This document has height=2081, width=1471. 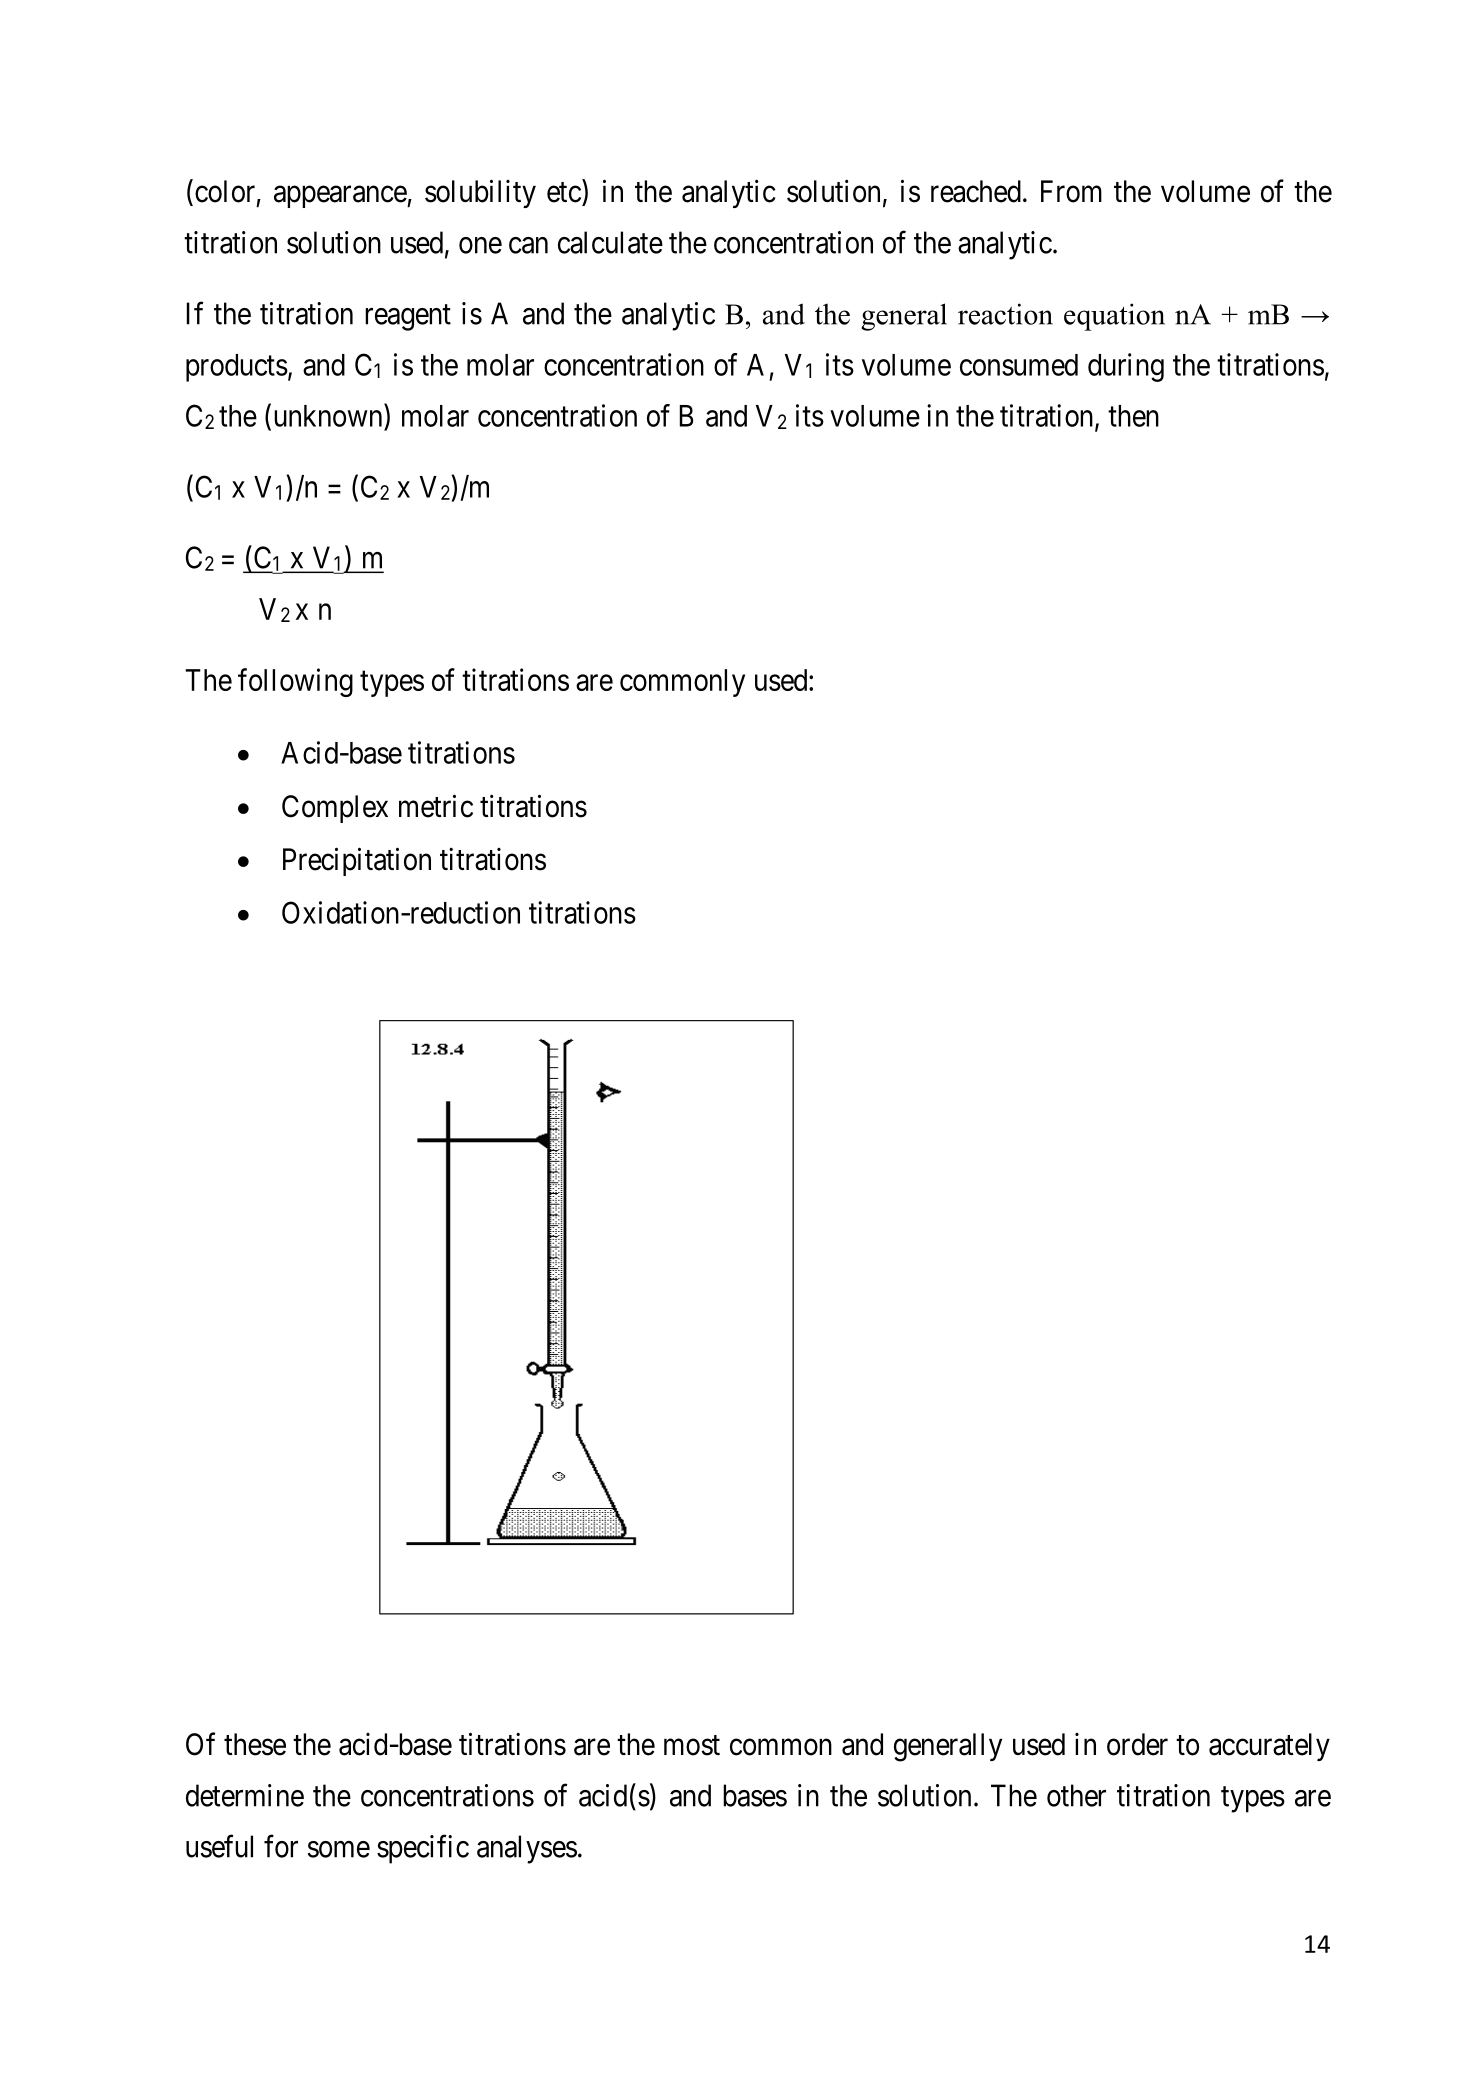 I want to click on most, so click(x=692, y=1745).
